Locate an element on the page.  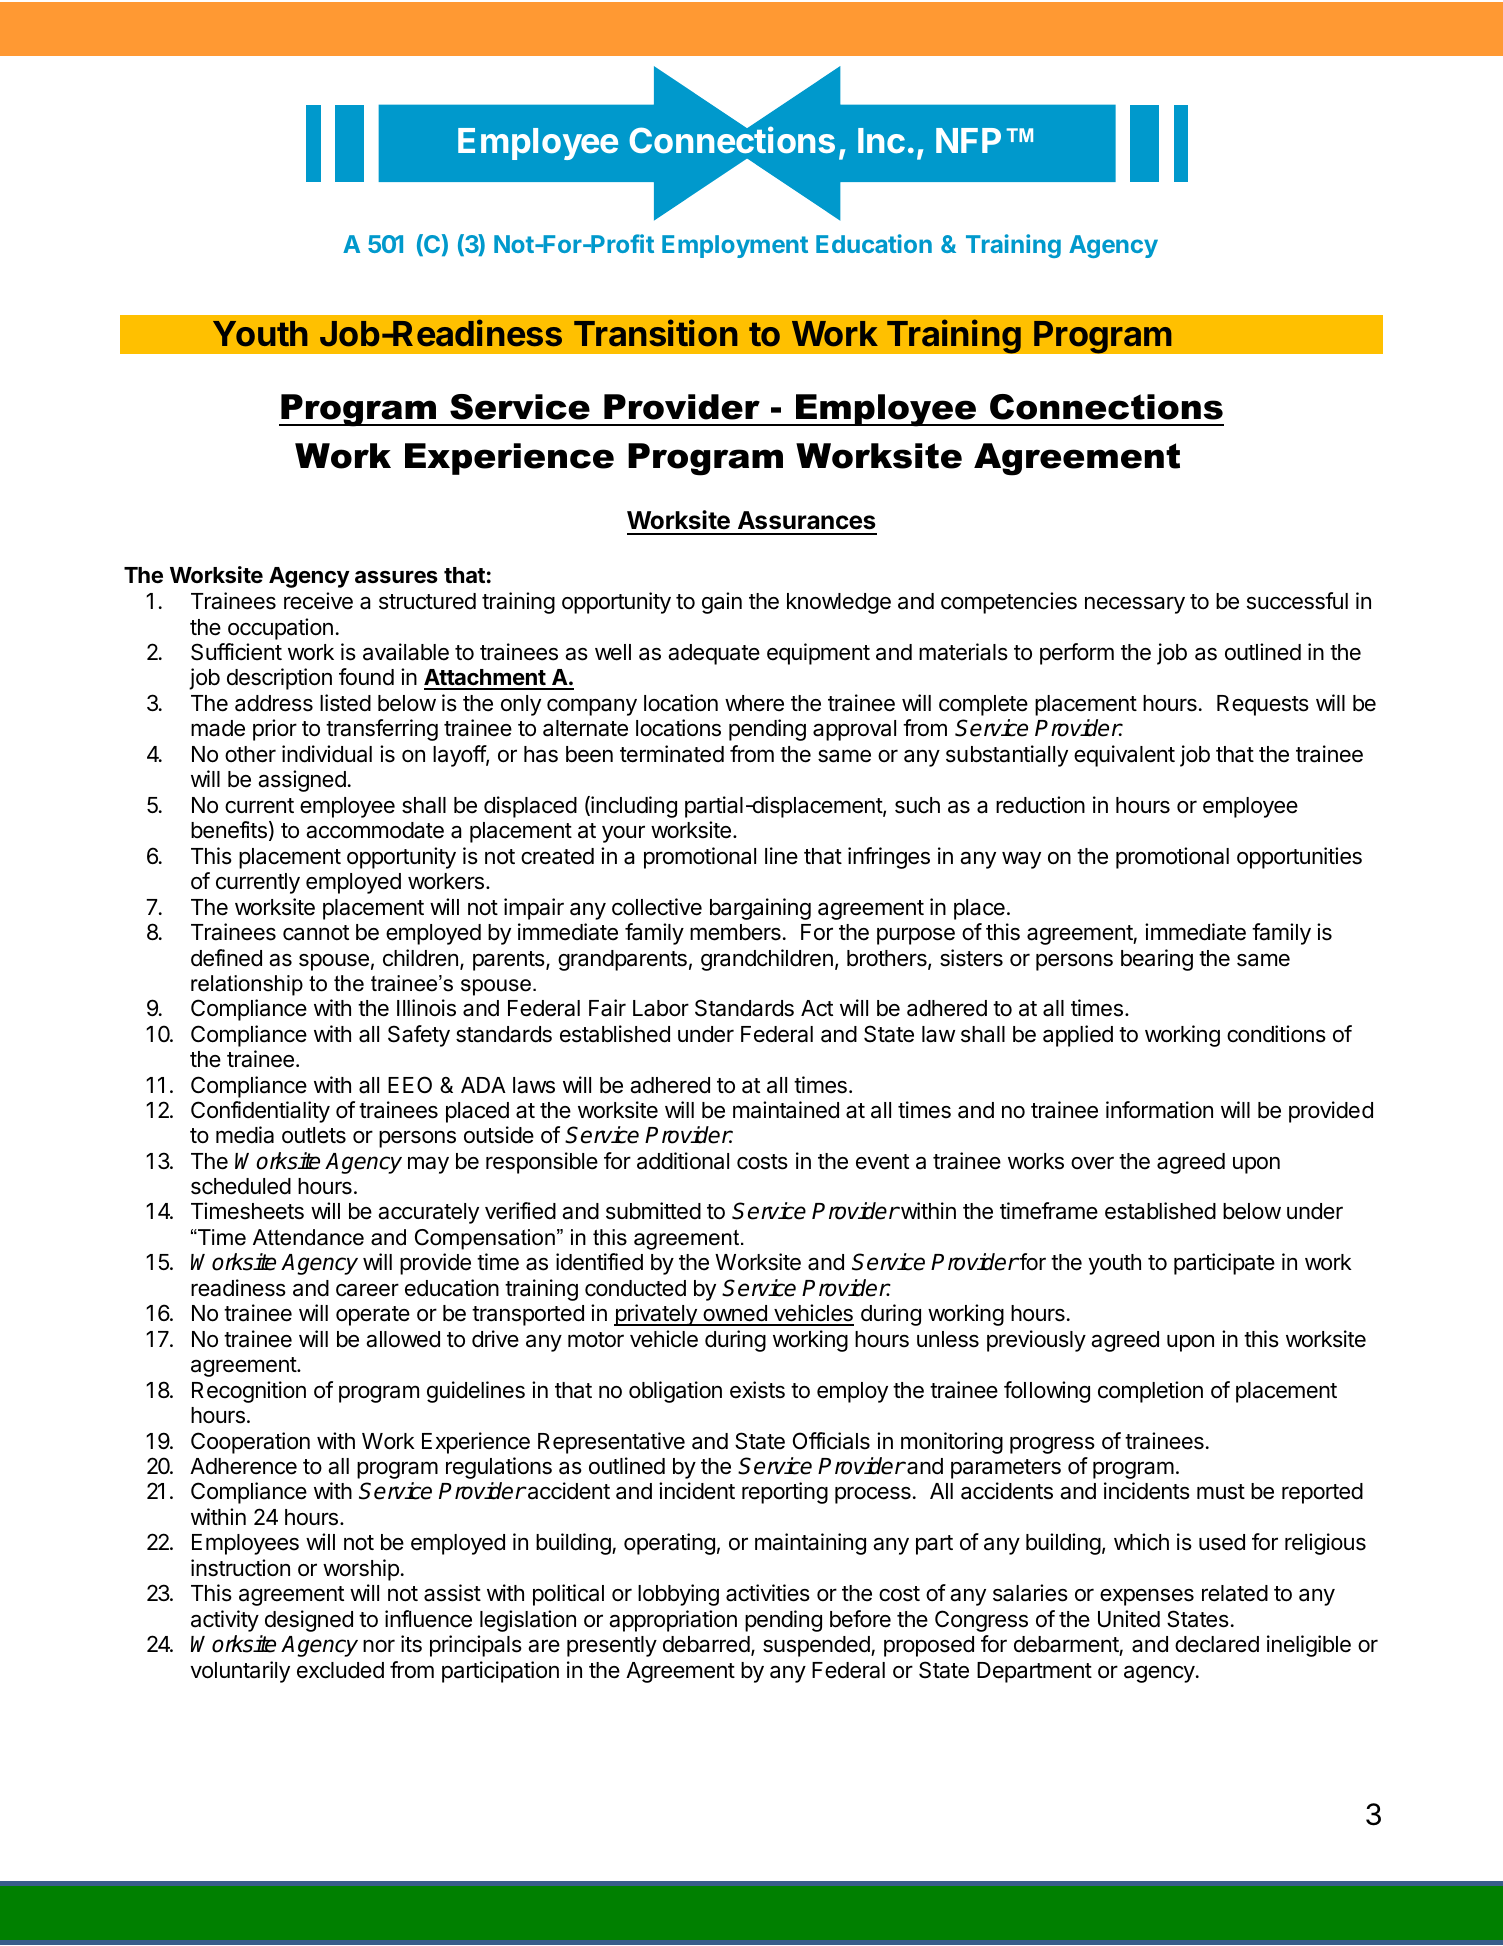
activities is located at coordinates (768, 1593).
